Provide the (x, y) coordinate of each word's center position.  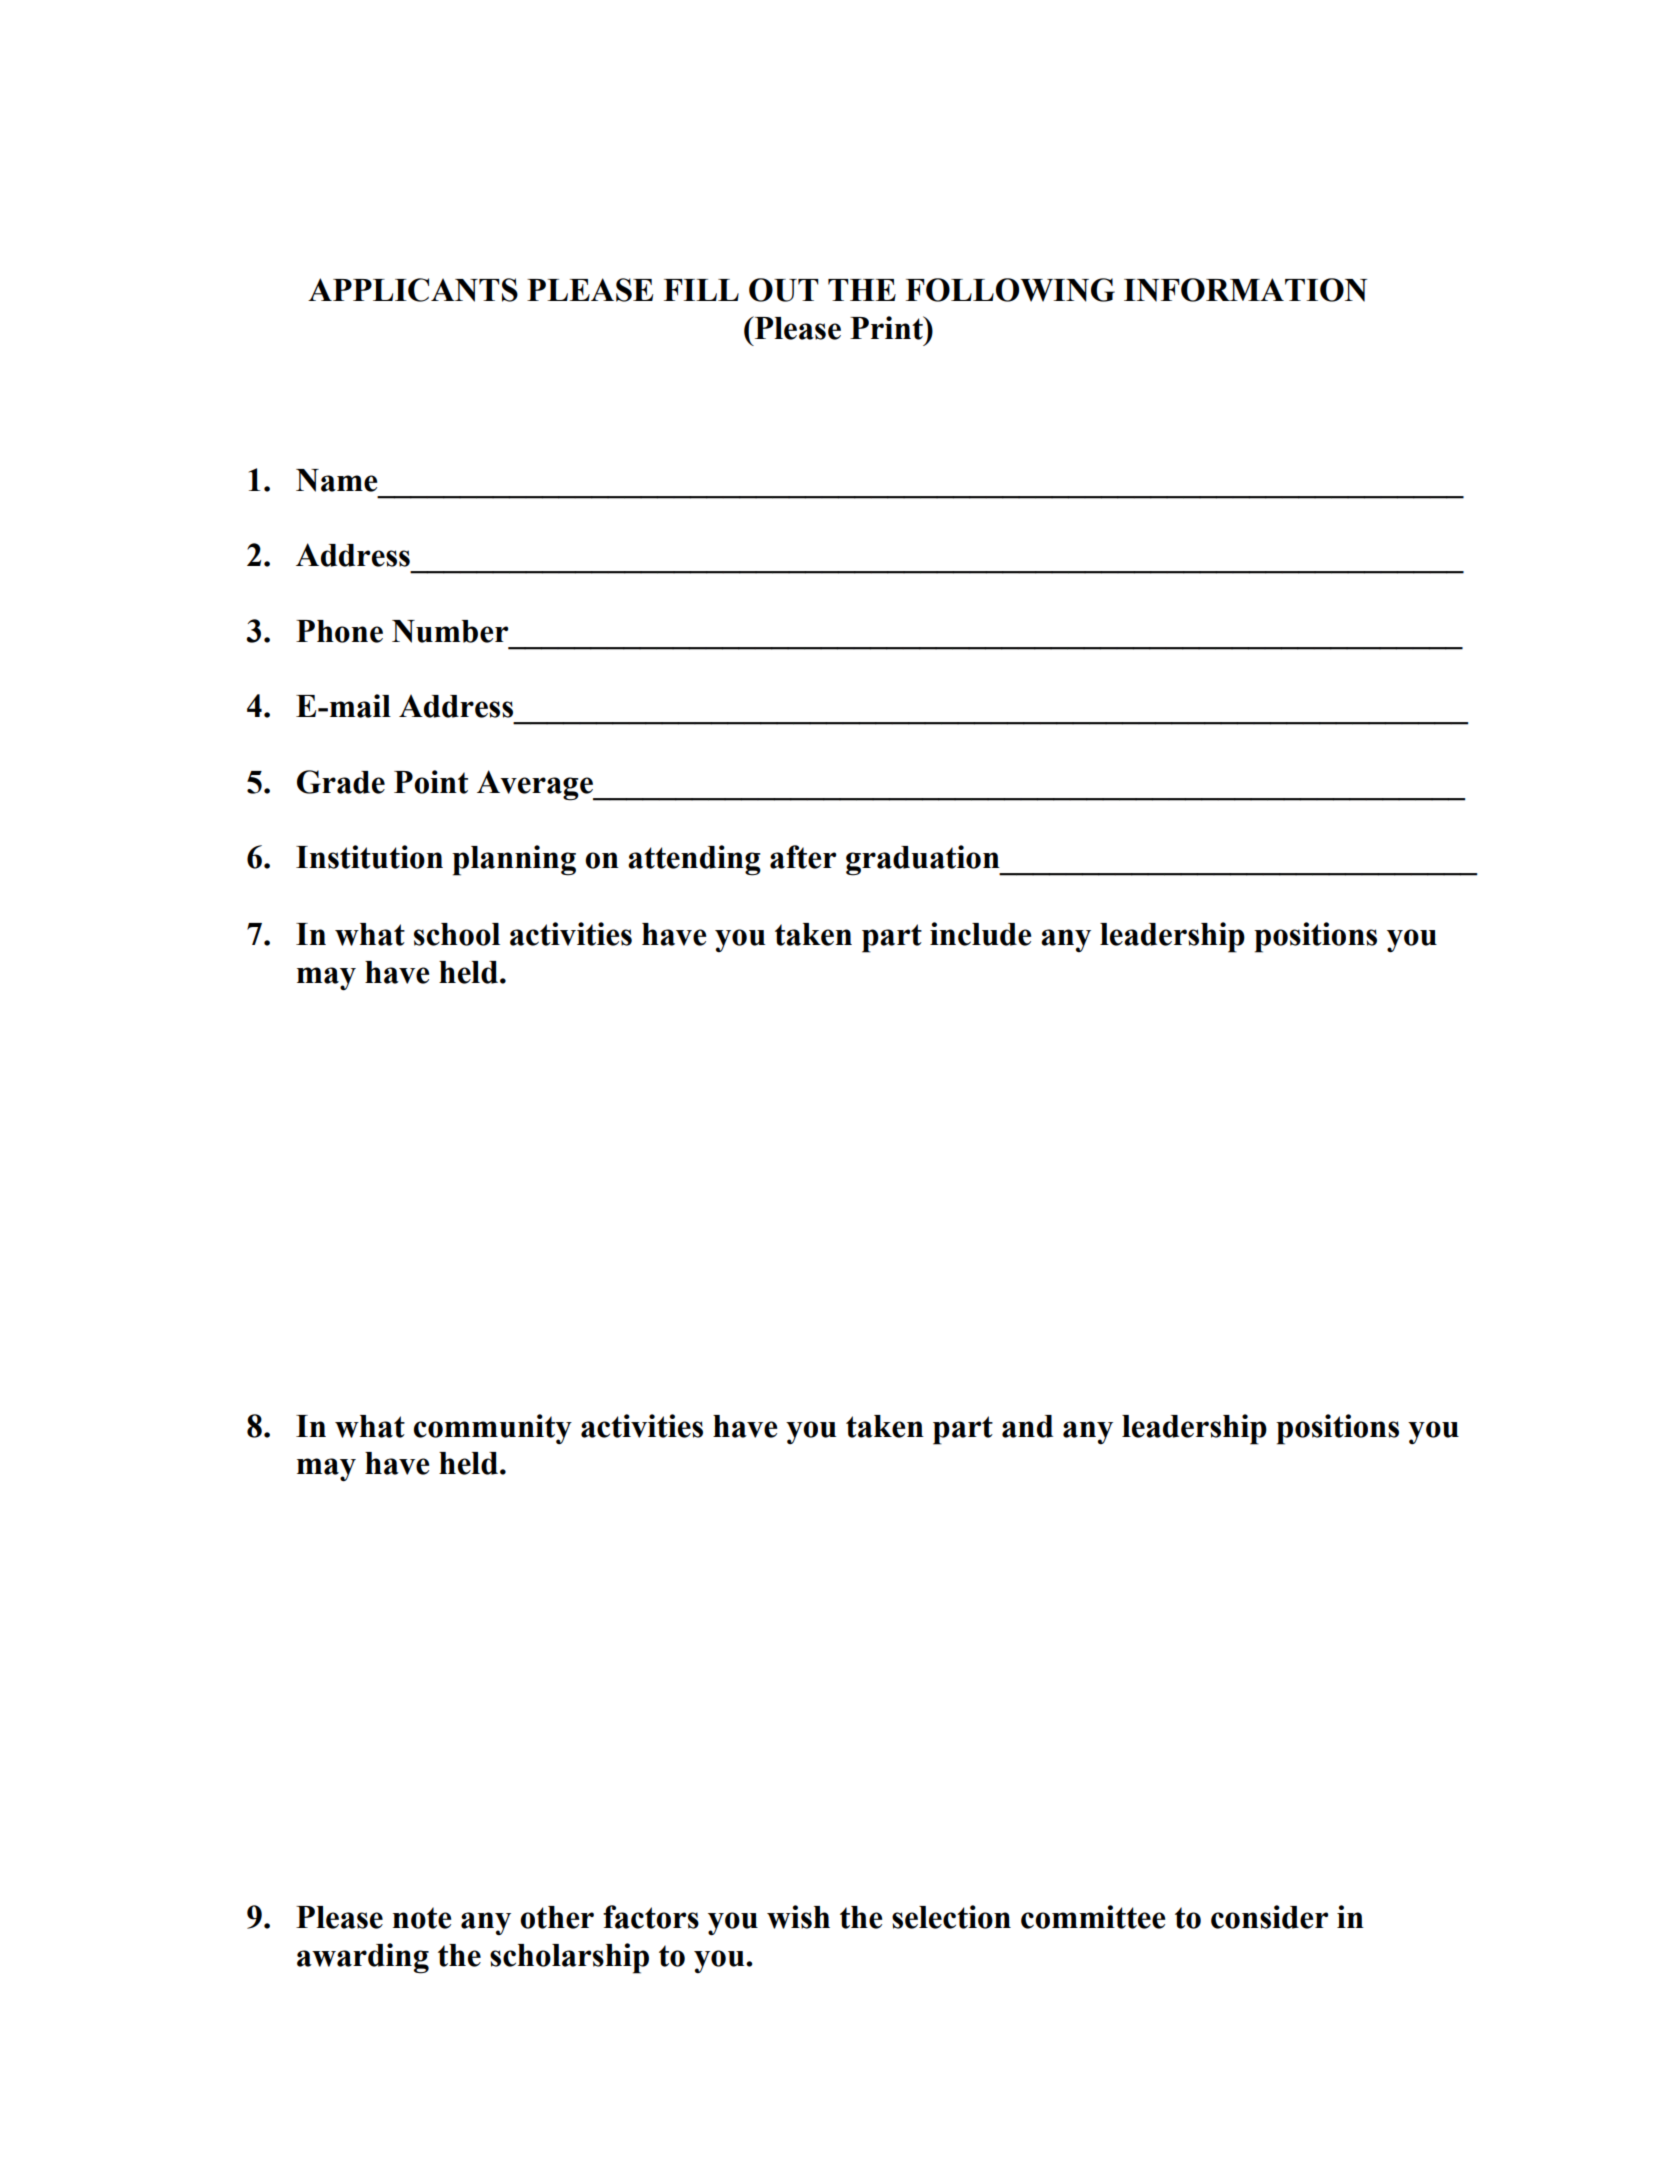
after (803, 857)
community (493, 1429)
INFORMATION (1245, 290)
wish (798, 1917)
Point (431, 782)
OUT (784, 290)
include (980, 934)
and (1027, 1426)
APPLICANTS (413, 290)
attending (694, 860)
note (422, 1918)
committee (1093, 1917)
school (457, 934)
